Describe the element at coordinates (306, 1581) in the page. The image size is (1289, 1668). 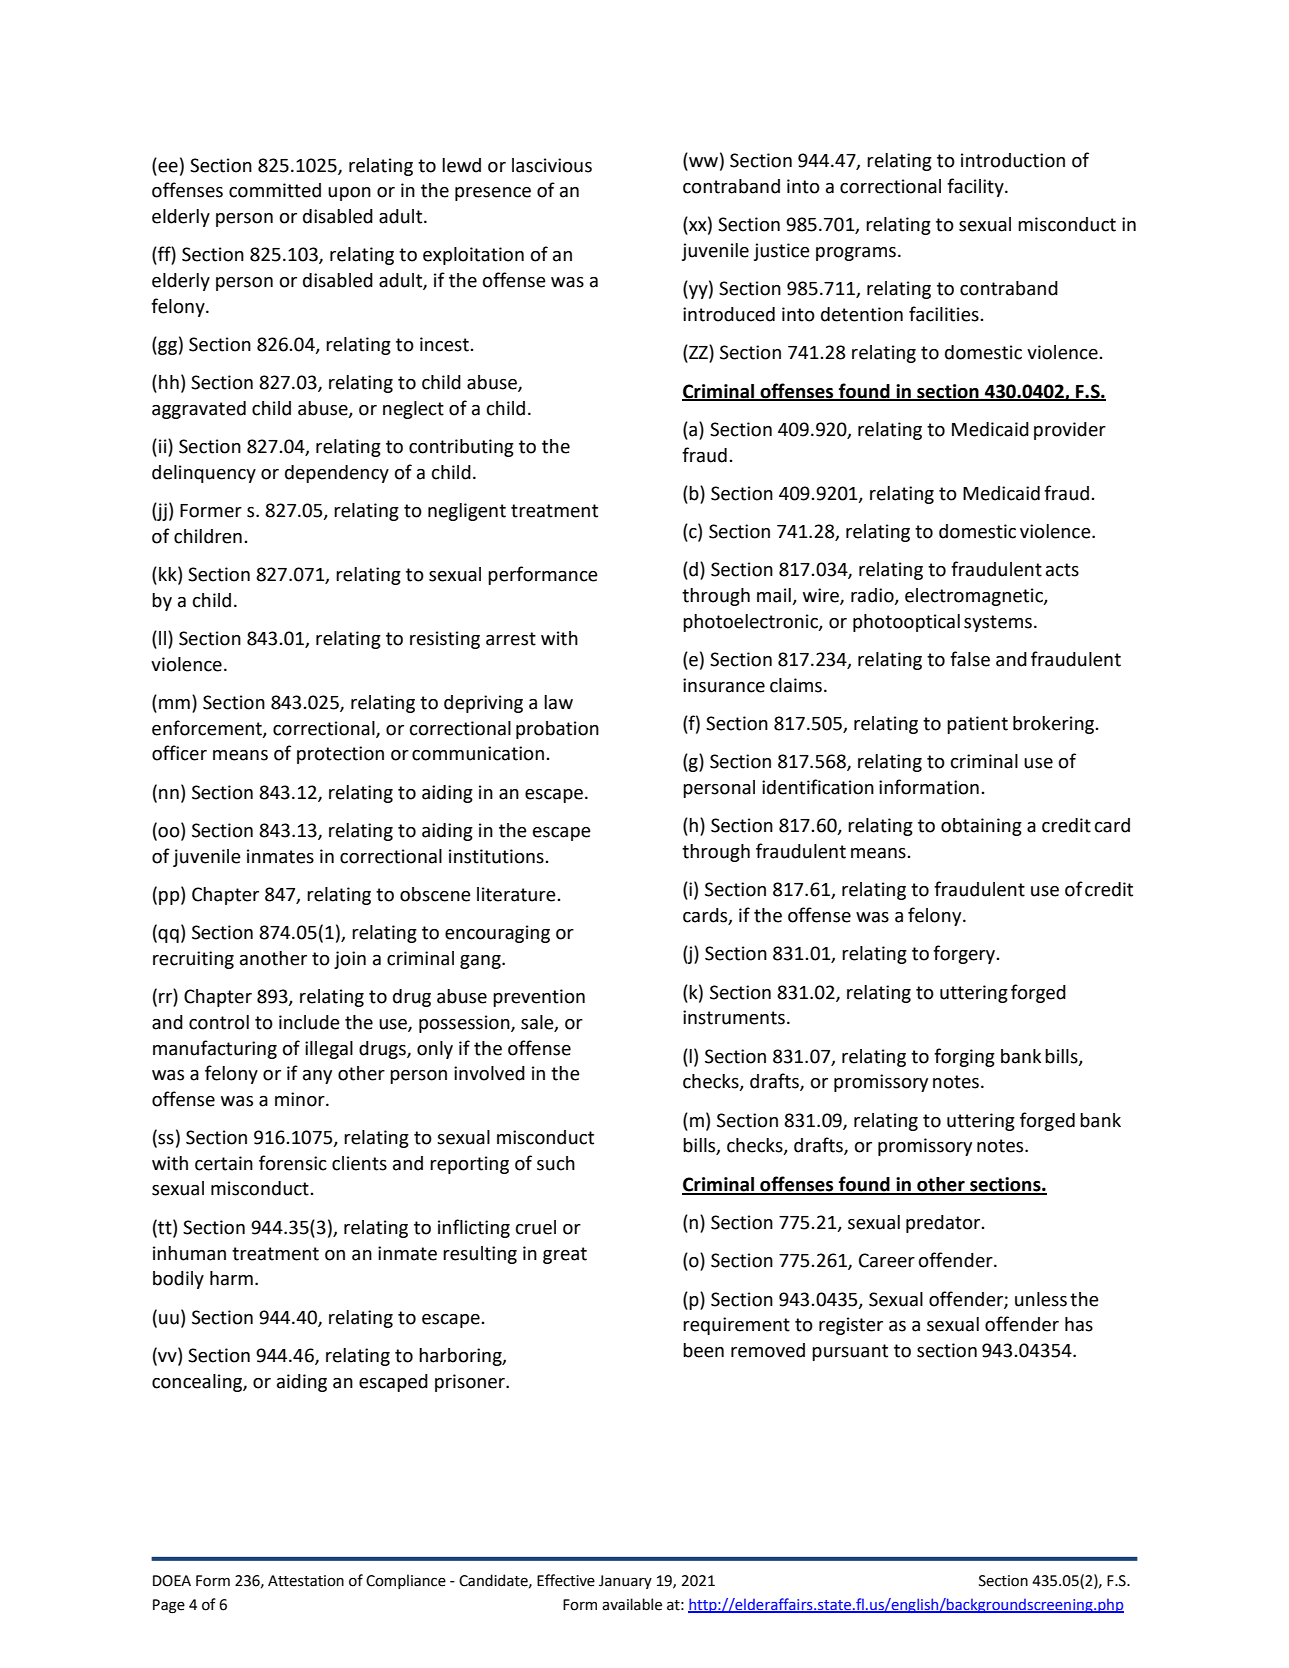
I see `Attestation` at that location.
